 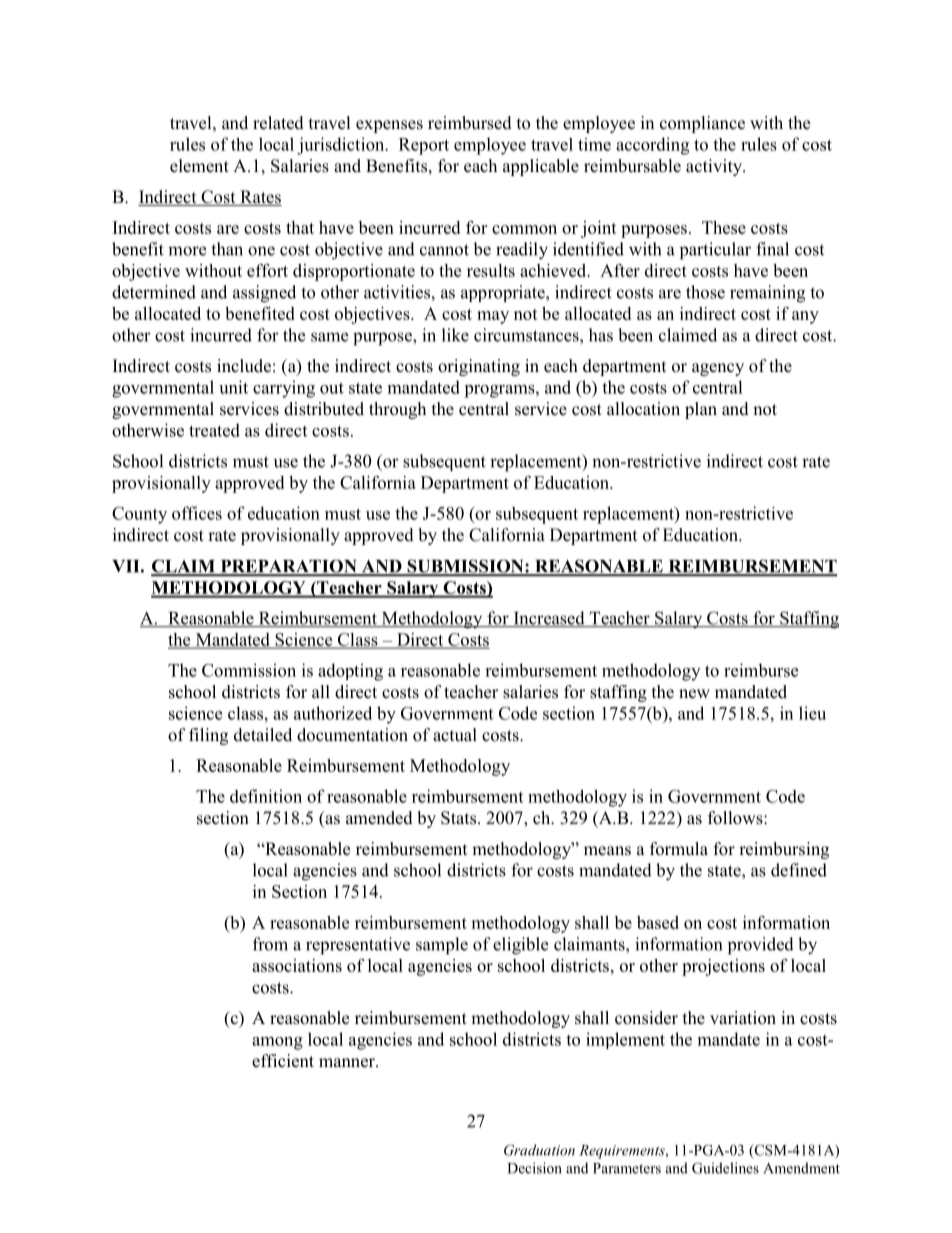 What do you see at coordinates (424, 146) in the screenshot?
I see `Report` at bounding box center [424, 146].
